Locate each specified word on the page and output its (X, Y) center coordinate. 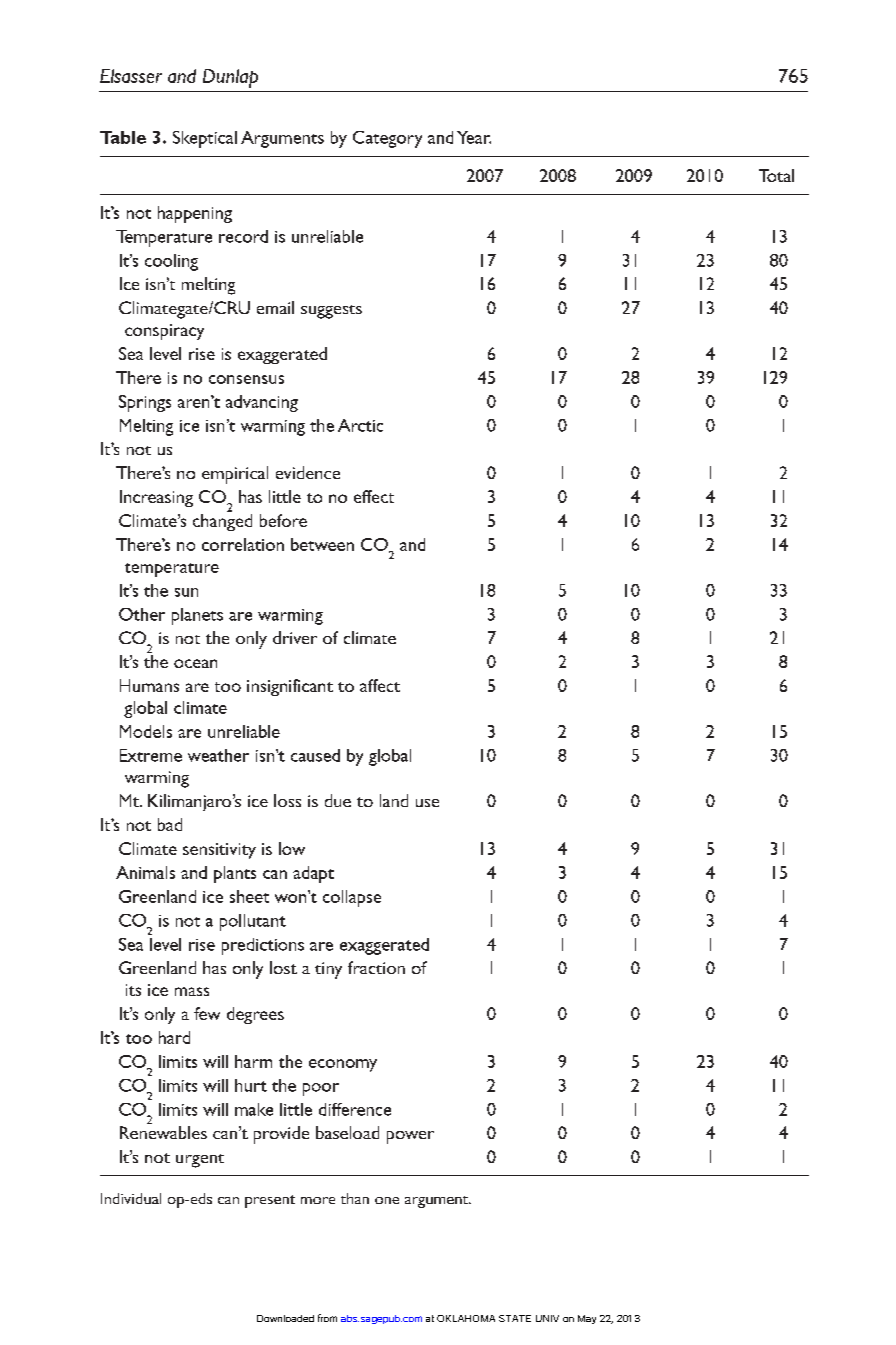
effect (374, 496)
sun (186, 592)
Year (474, 137)
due (338, 800)
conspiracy (164, 332)
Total (776, 175)
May (587, 1319)
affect (380, 685)
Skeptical (205, 139)
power (410, 1137)
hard (174, 1037)
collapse (352, 898)
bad (170, 824)
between (322, 544)
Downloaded (285, 1318)
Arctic (360, 425)
